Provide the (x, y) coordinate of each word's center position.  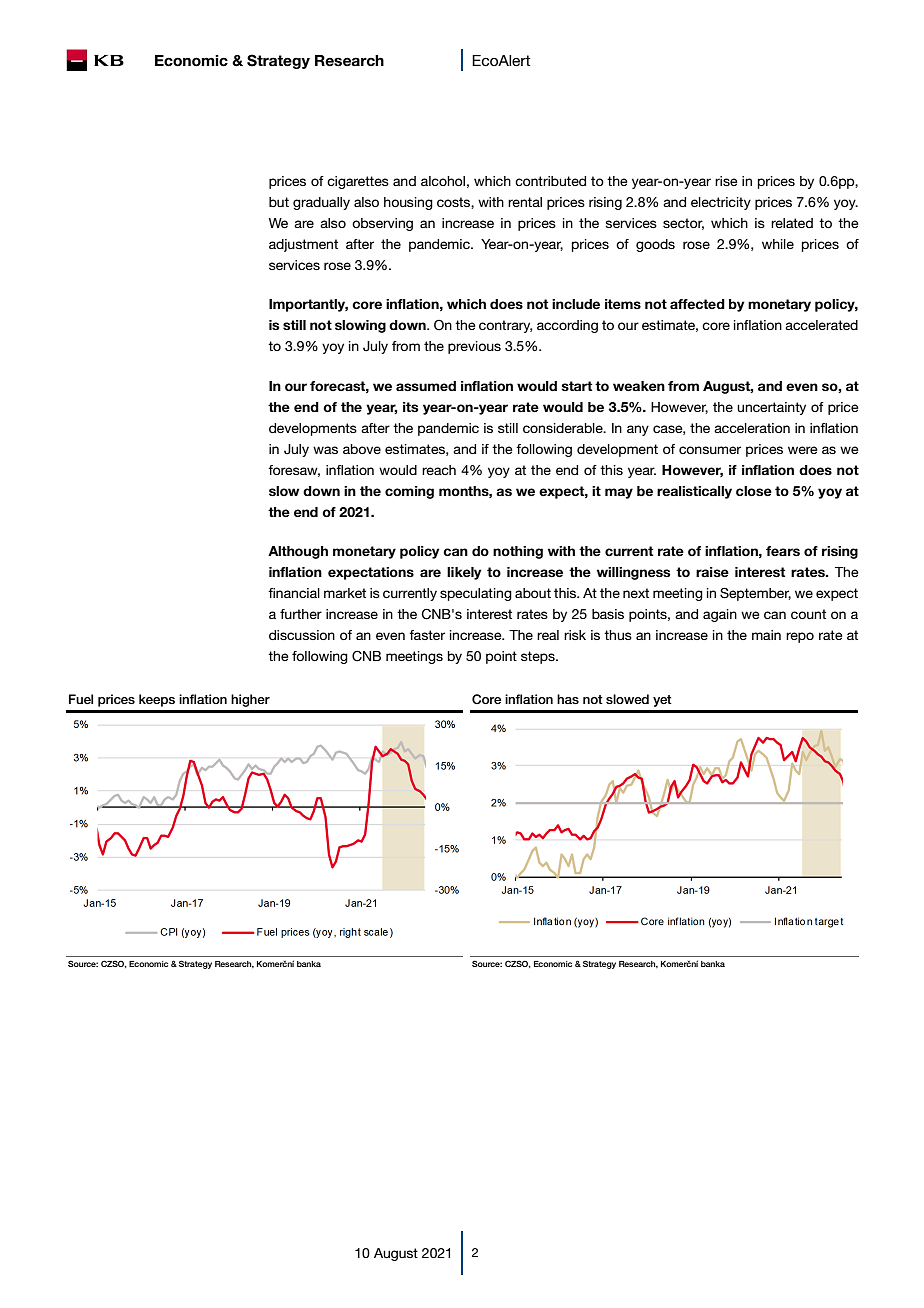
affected (697, 304)
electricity (721, 203)
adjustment (303, 245)
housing (408, 203)
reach (439, 470)
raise (712, 572)
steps (539, 657)
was (325, 450)
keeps (157, 700)
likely (464, 573)
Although (298, 552)
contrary (505, 326)
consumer (710, 450)
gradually (321, 203)
